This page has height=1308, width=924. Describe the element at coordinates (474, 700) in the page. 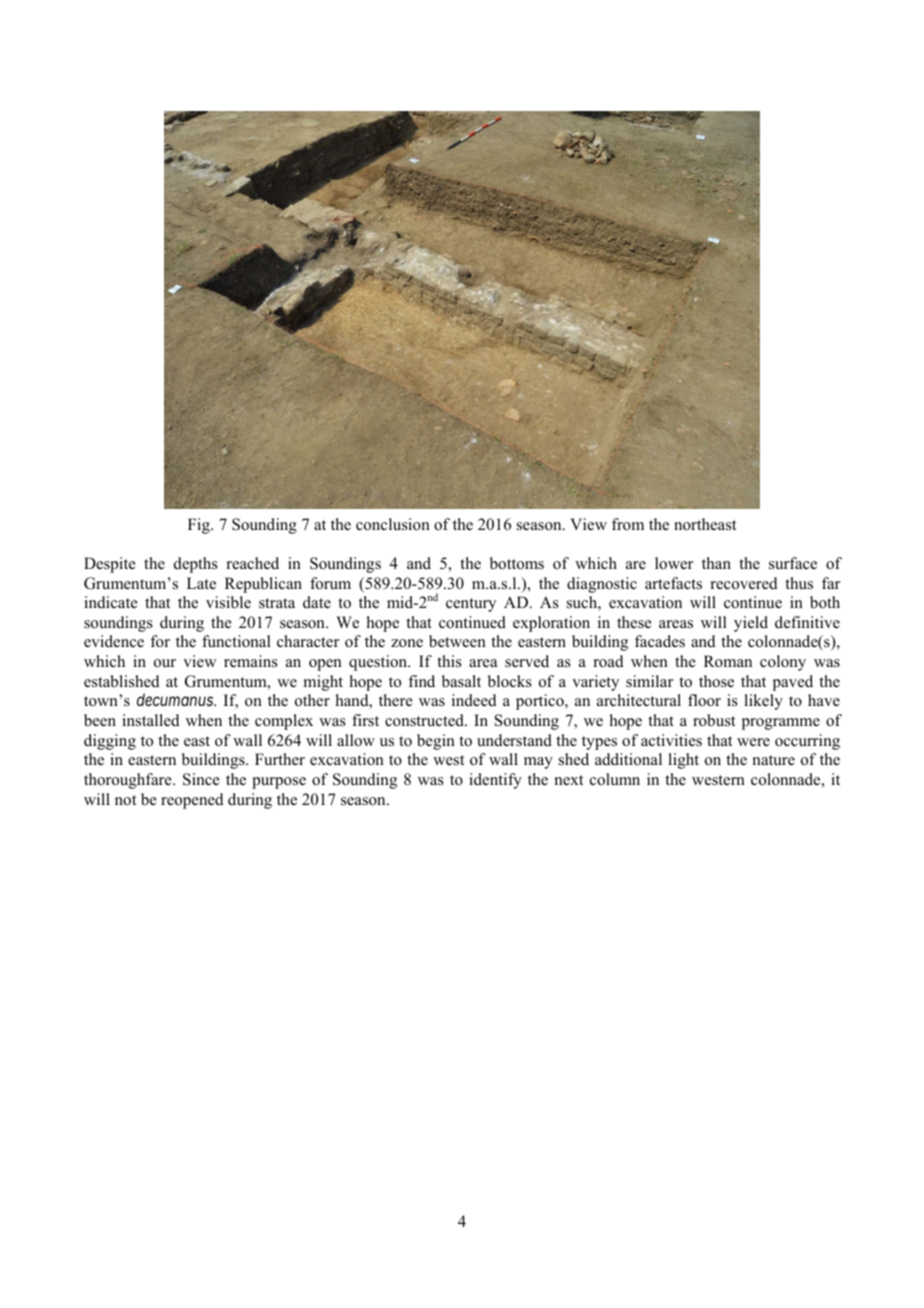

I see `indeed` at that location.
